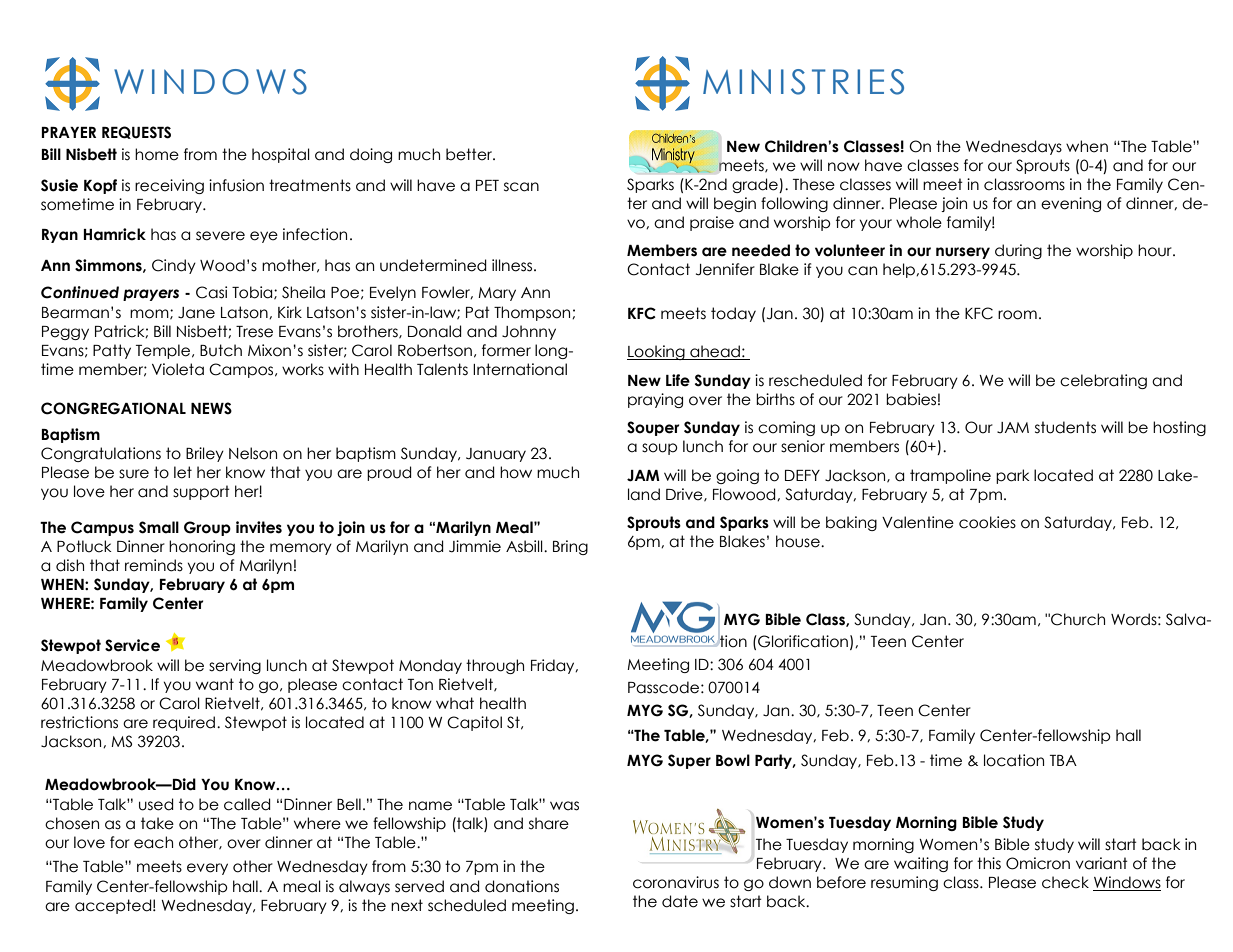 Image resolution: width=1233 pixels, height=952 pixels. Describe the element at coordinates (803, 82) in the screenshot. I see `MINISTRIES` at that location.
